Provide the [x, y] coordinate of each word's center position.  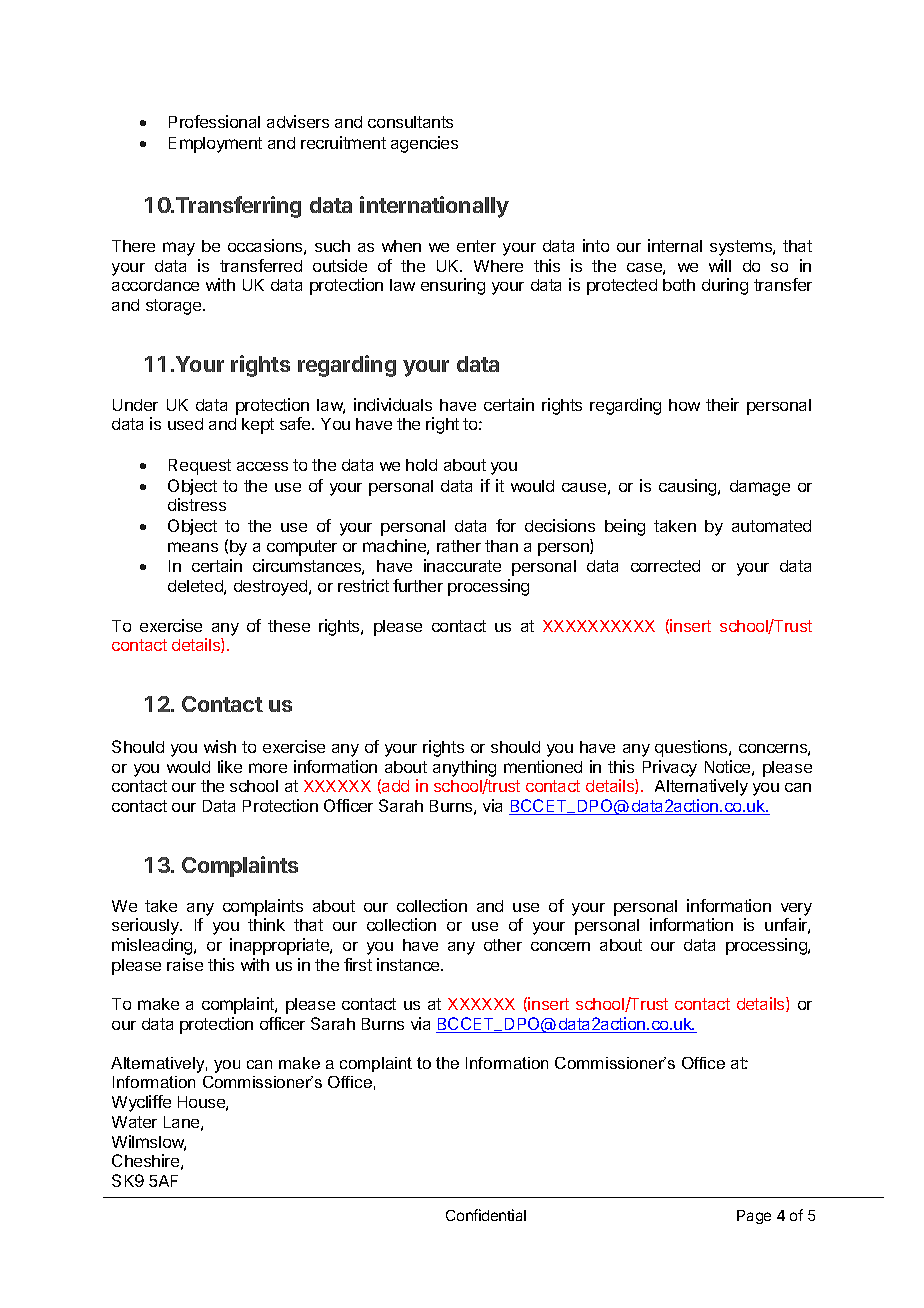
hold [421, 465]
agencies [424, 144]
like [230, 766]
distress [197, 504]
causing [689, 487]
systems [742, 248]
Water [134, 1122]
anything [464, 768]
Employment [215, 145]
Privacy [670, 768]
